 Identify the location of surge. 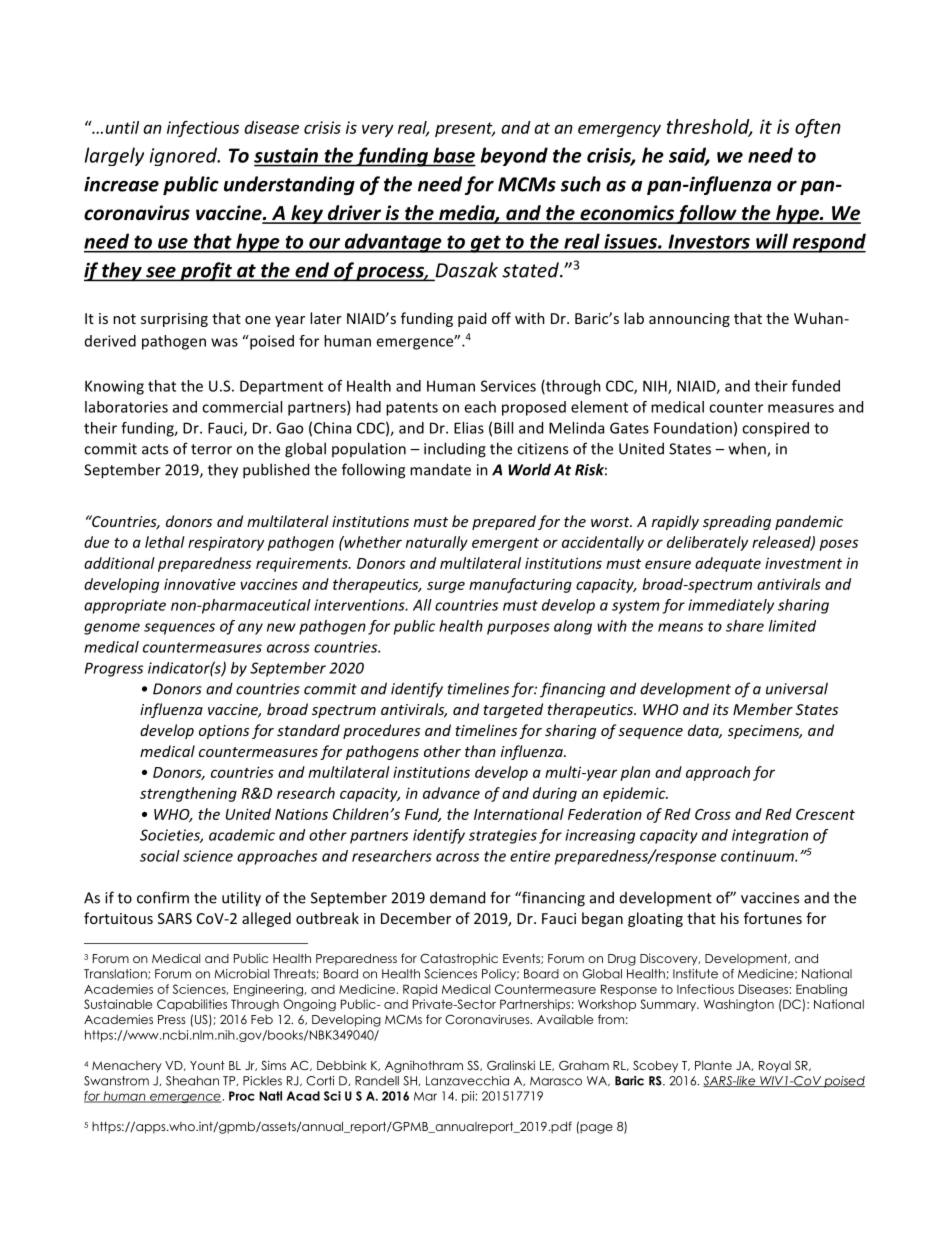
(446, 587).
